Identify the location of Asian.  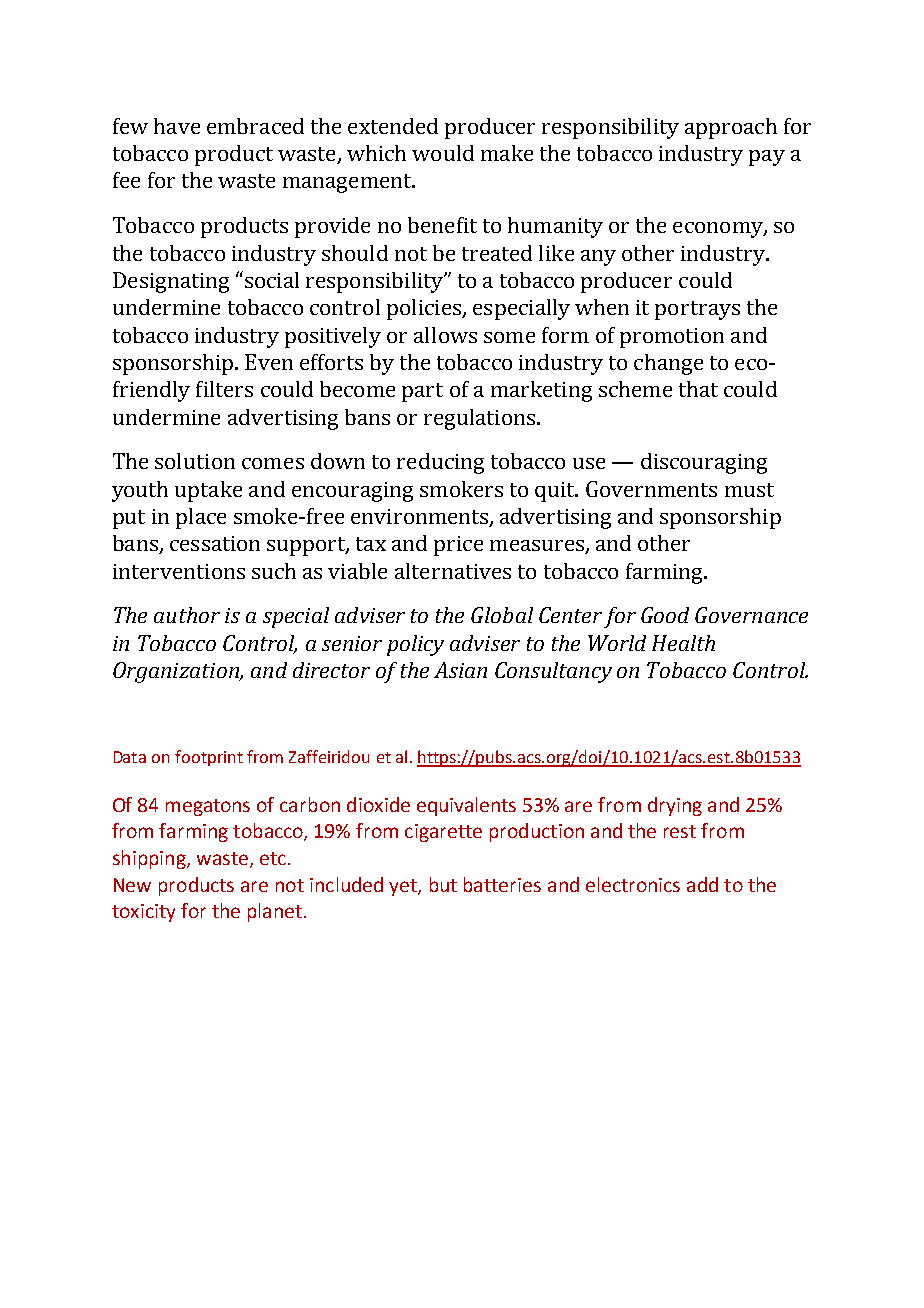
(460, 670).
